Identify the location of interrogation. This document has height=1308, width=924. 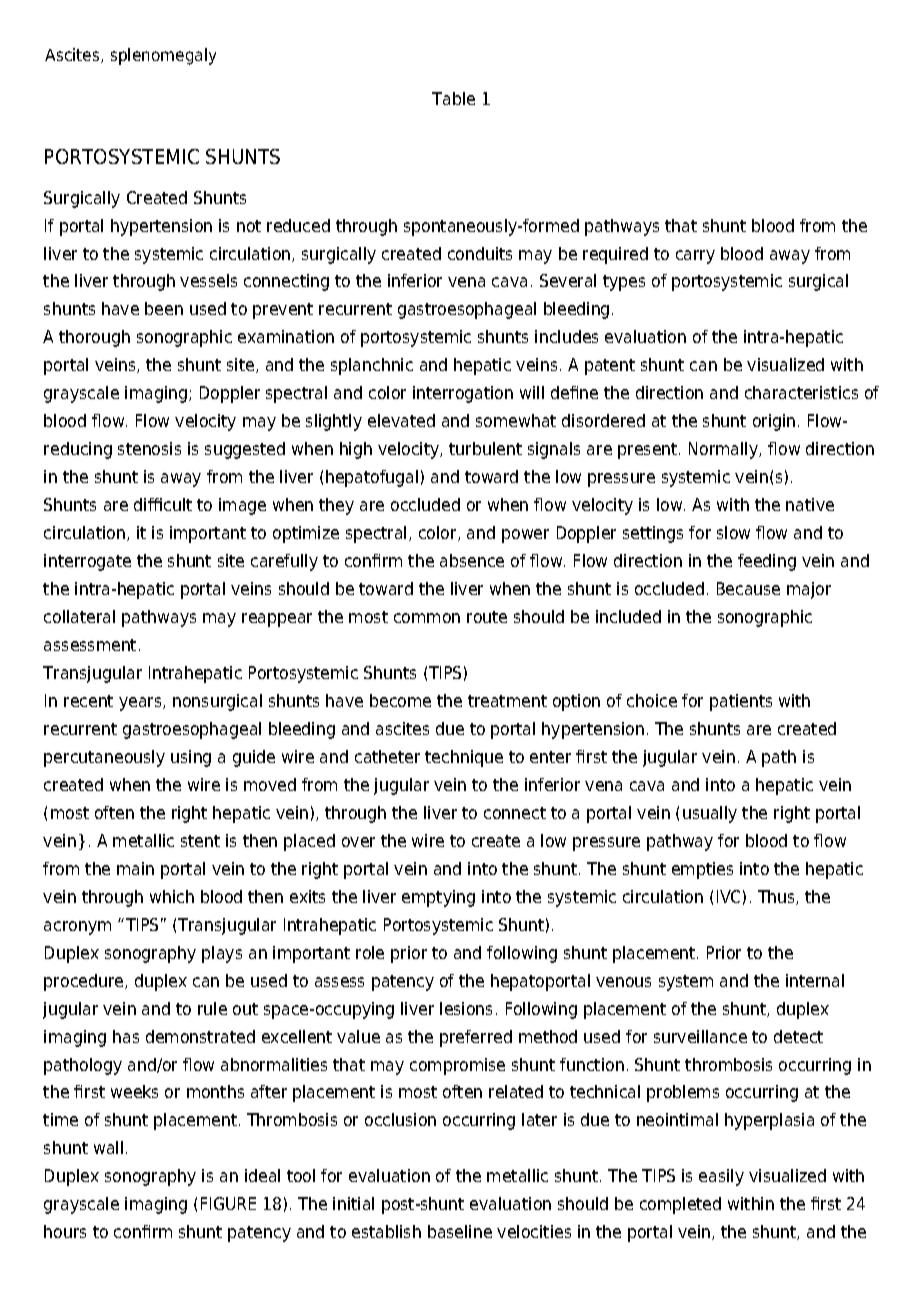
(463, 394).
